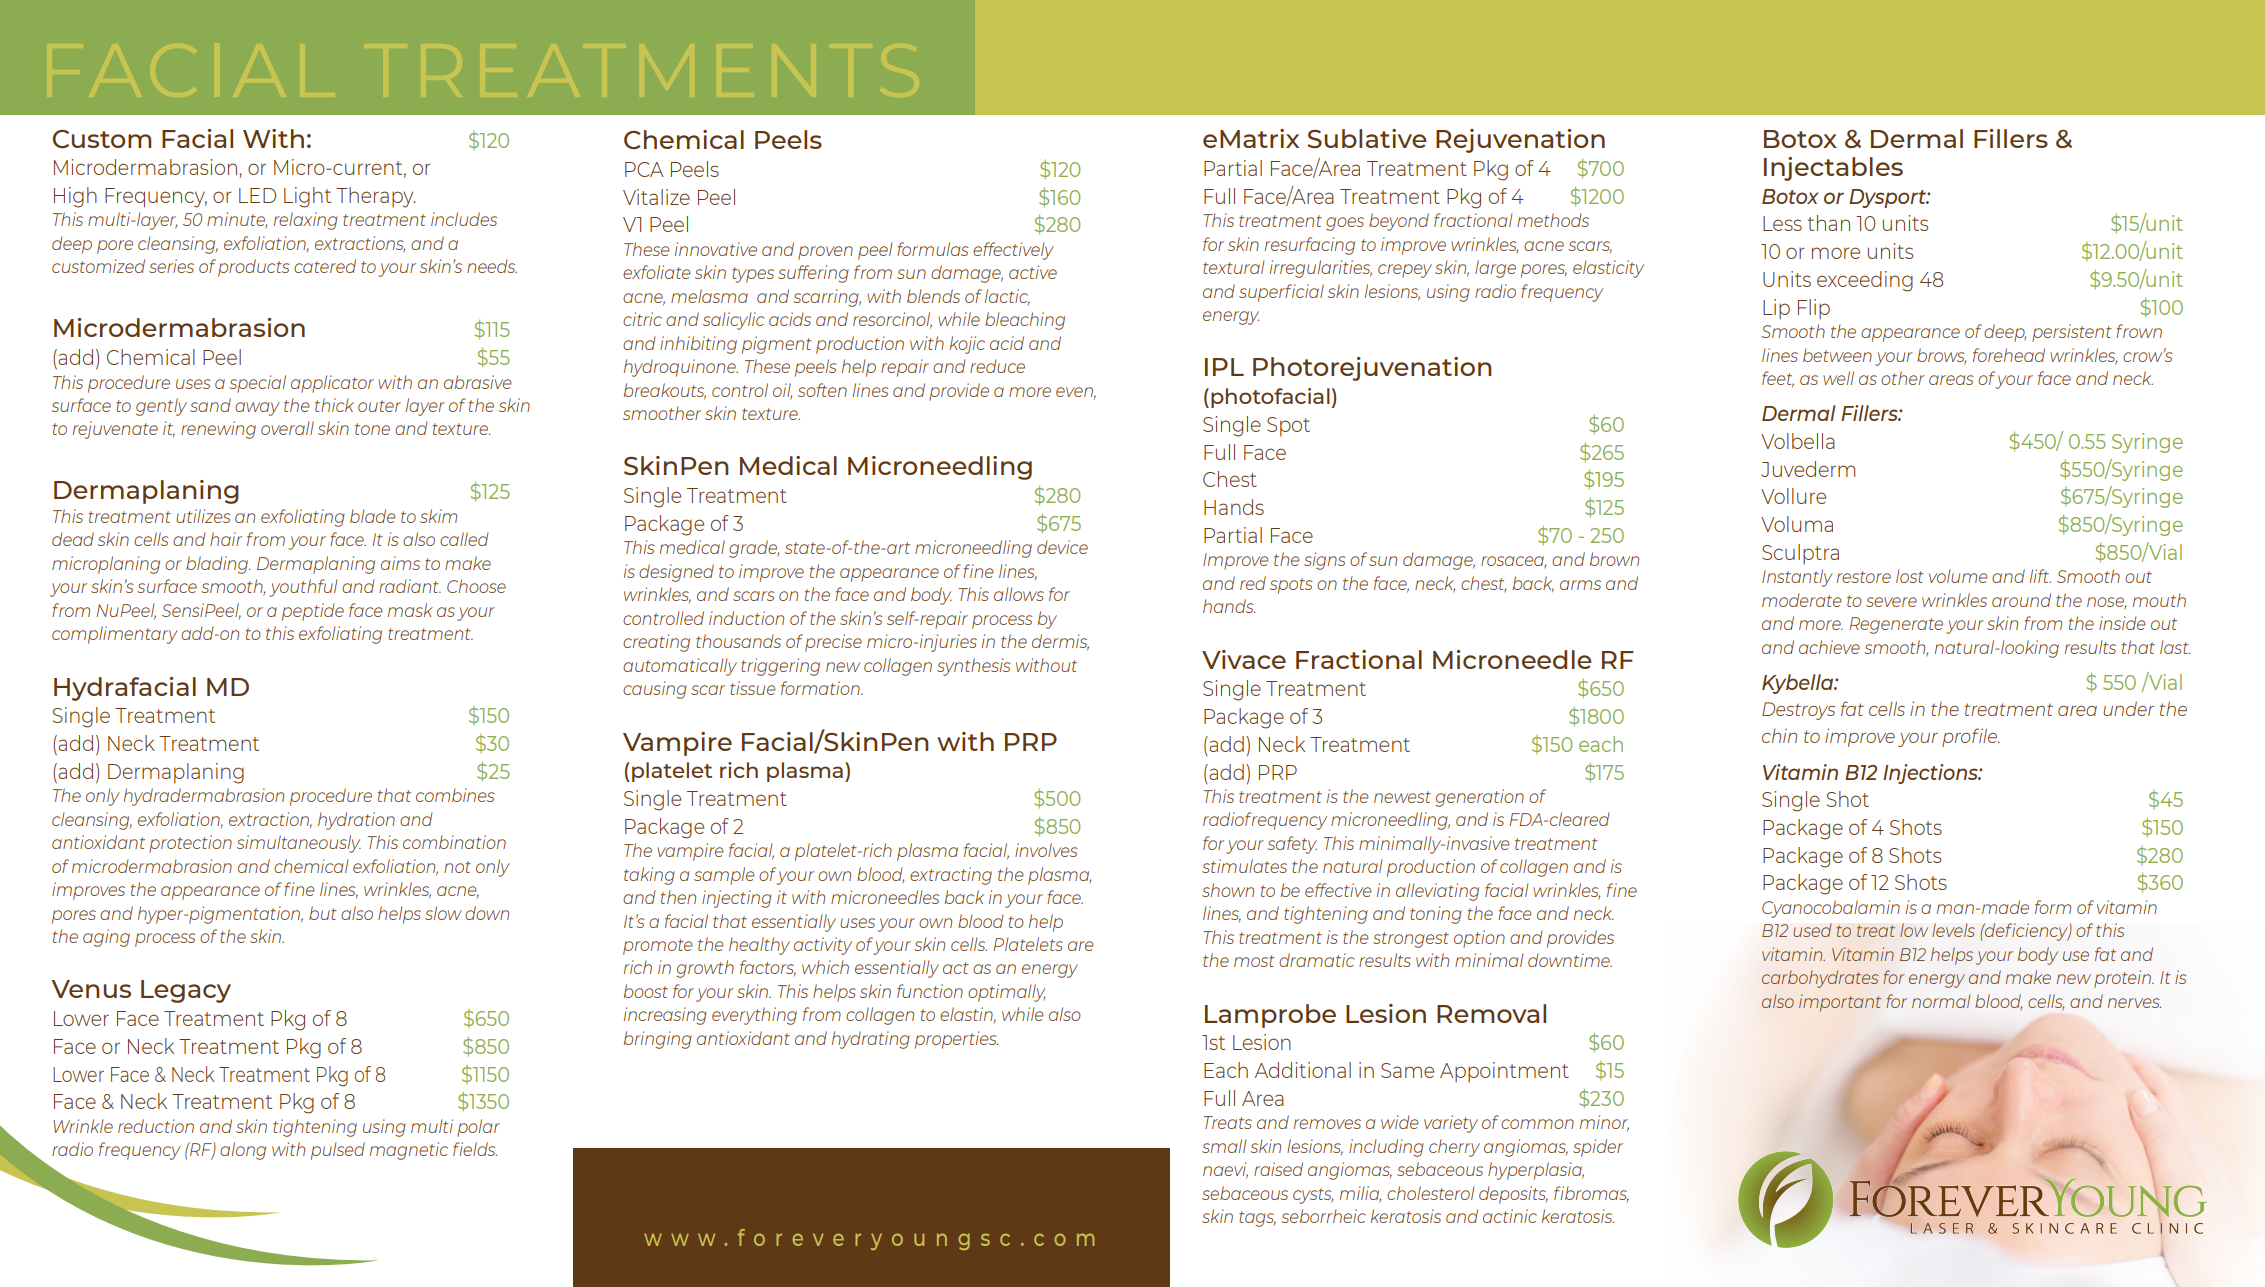 The image size is (2265, 1287). What do you see at coordinates (307, 197) in the document?
I see `Light` at bounding box center [307, 197].
